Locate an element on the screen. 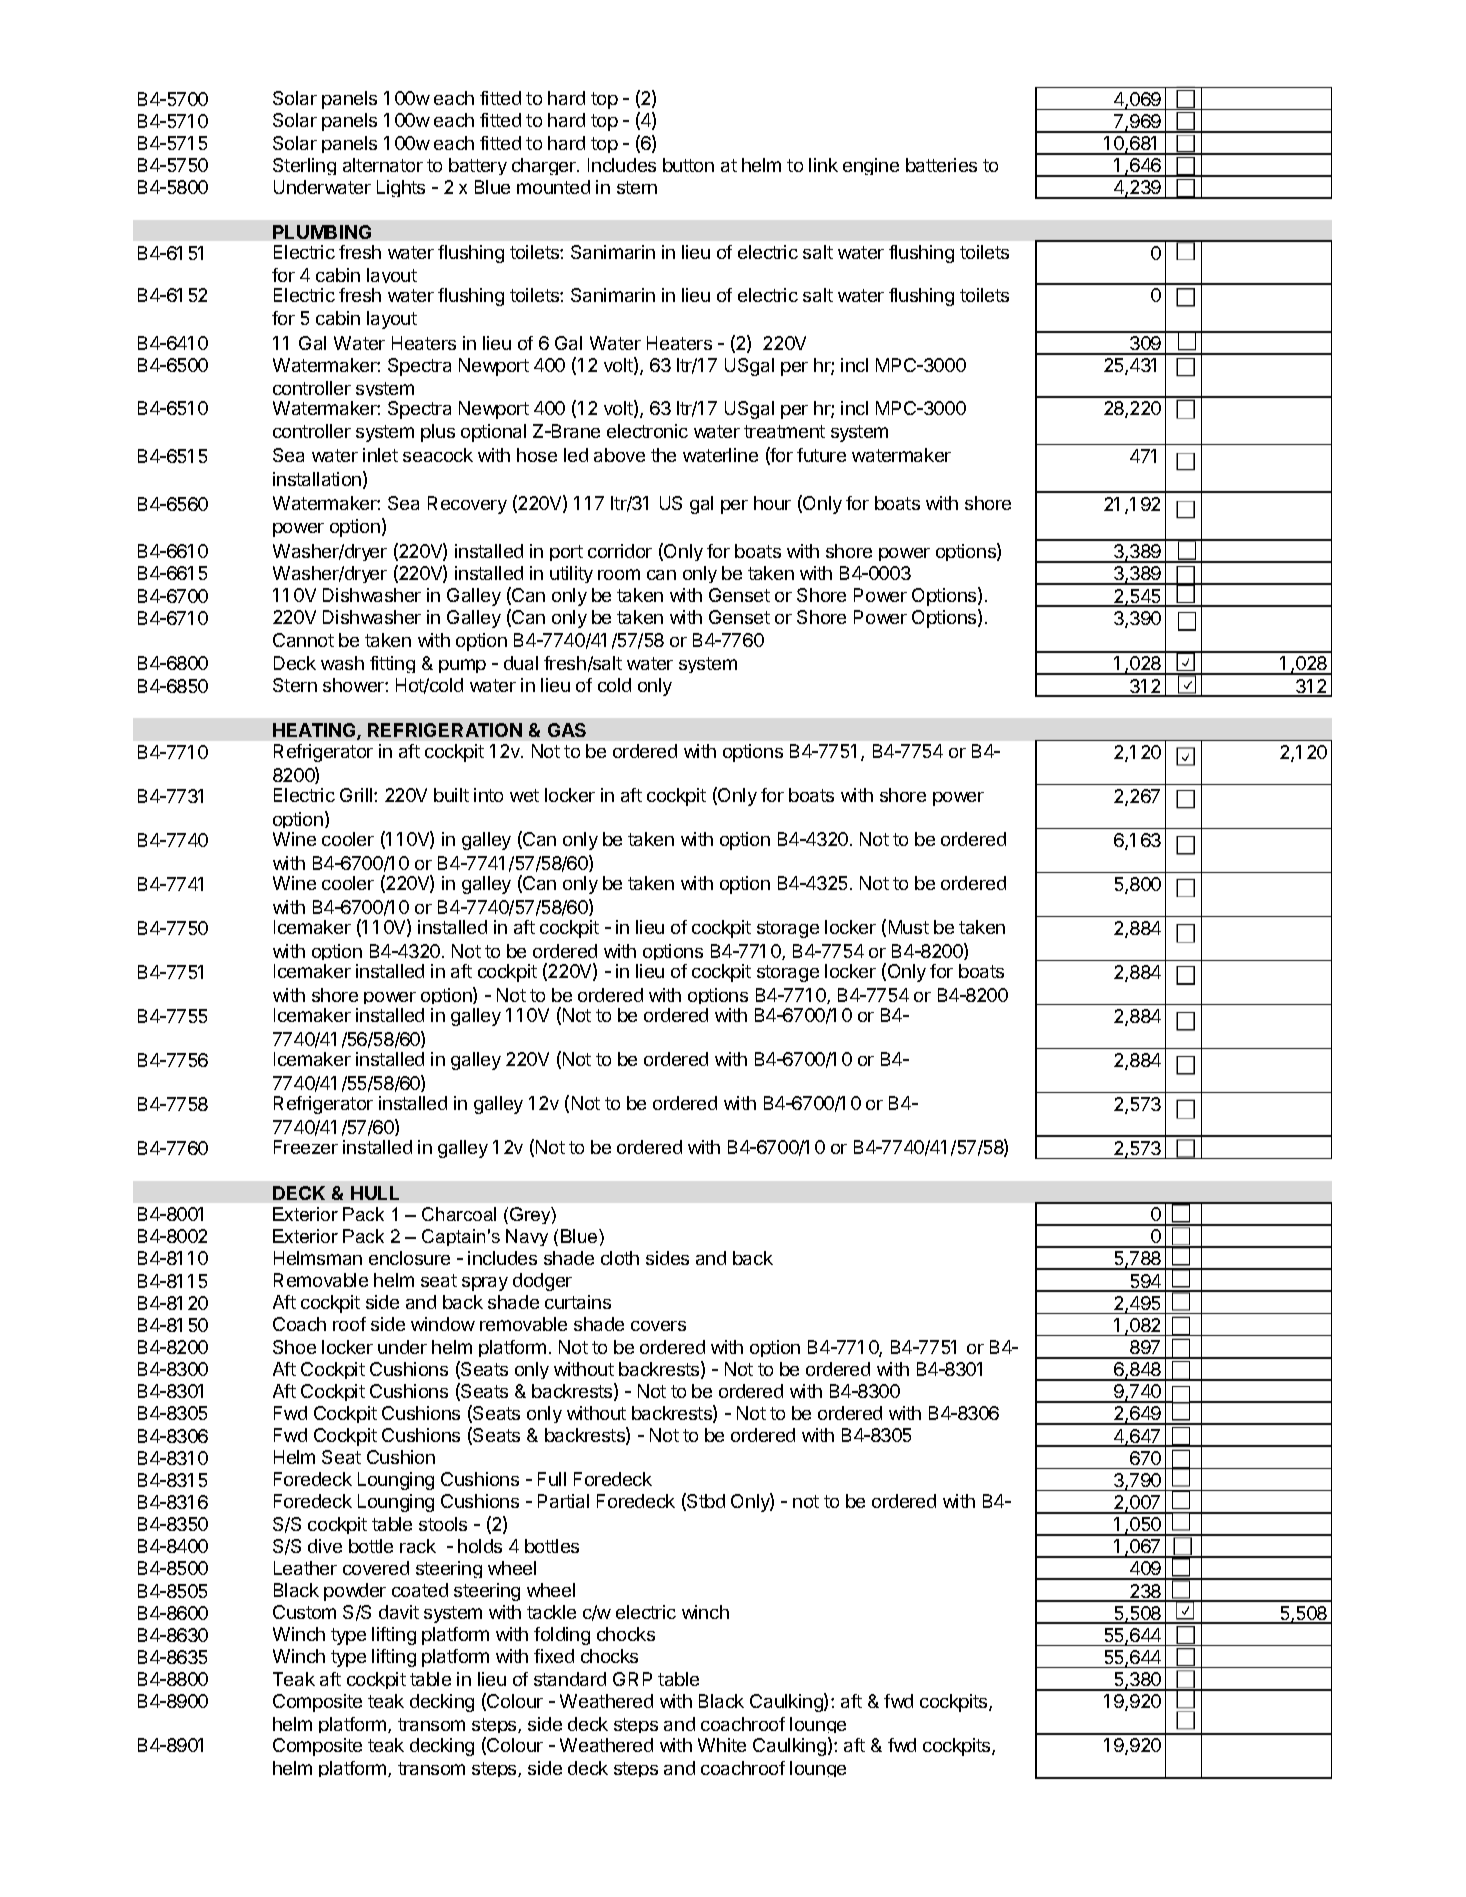  Grill is located at coordinates (357, 795).
